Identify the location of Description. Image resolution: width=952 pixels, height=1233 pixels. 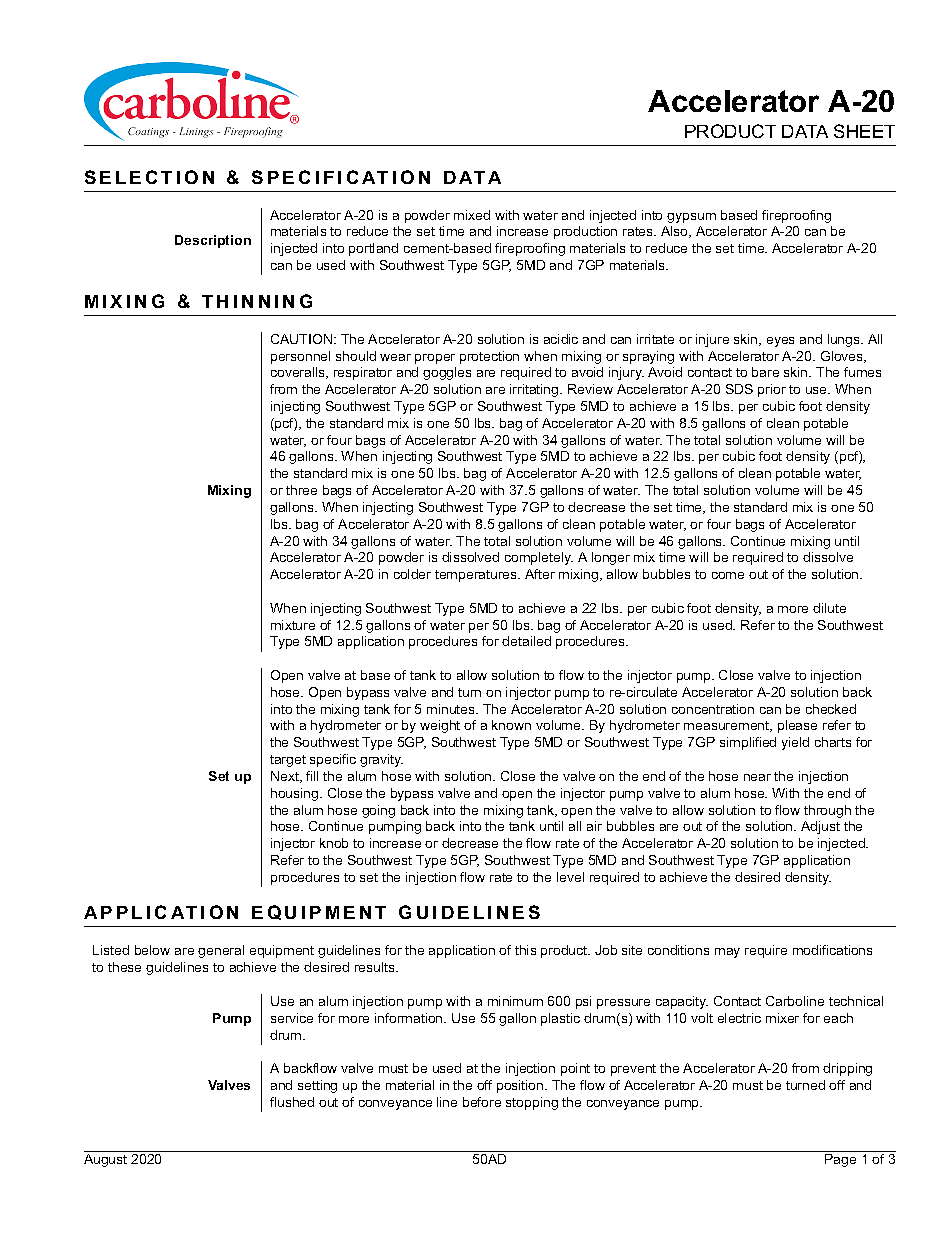
(213, 241).
